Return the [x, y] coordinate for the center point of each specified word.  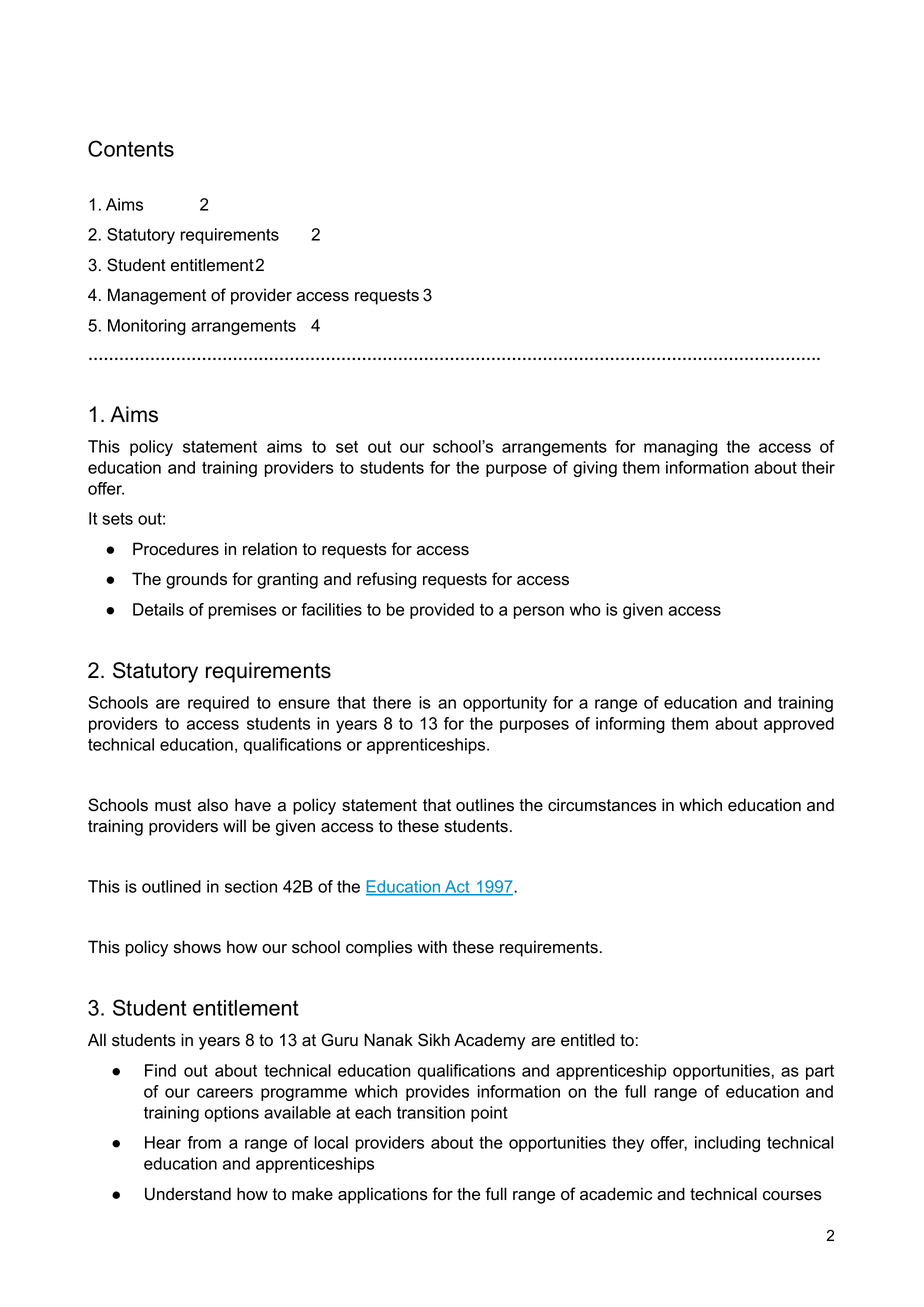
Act [457, 887]
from [204, 1142]
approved [799, 725]
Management [157, 296]
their [818, 467]
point [489, 1114]
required [218, 704]
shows [197, 947]
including [727, 1144]
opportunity [505, 704]
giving [595, 469]
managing [680, 448]
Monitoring [147, 327]
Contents [131, 148]
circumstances [602, 805]
